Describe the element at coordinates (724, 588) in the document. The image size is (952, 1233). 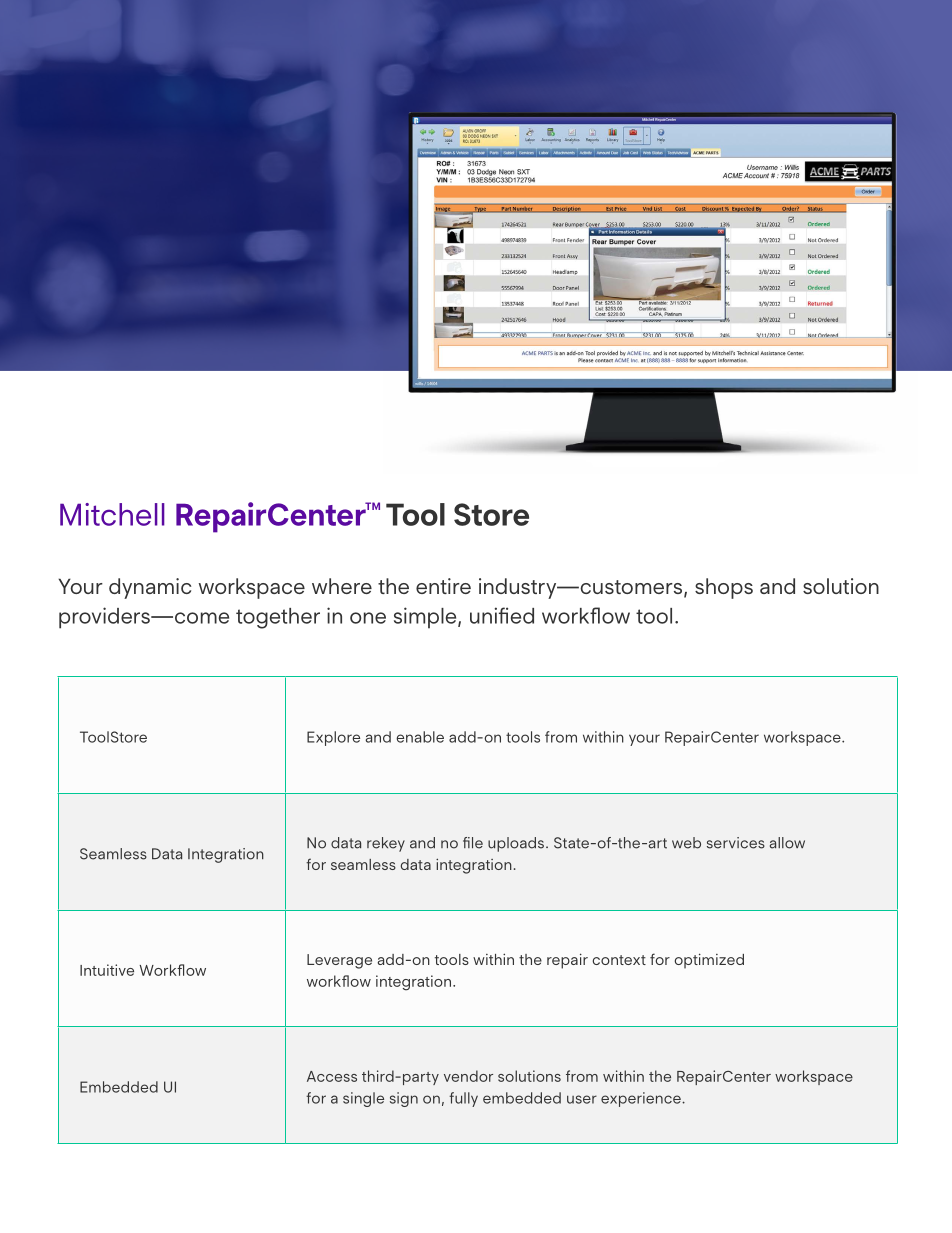
I see `shops` at that location.
